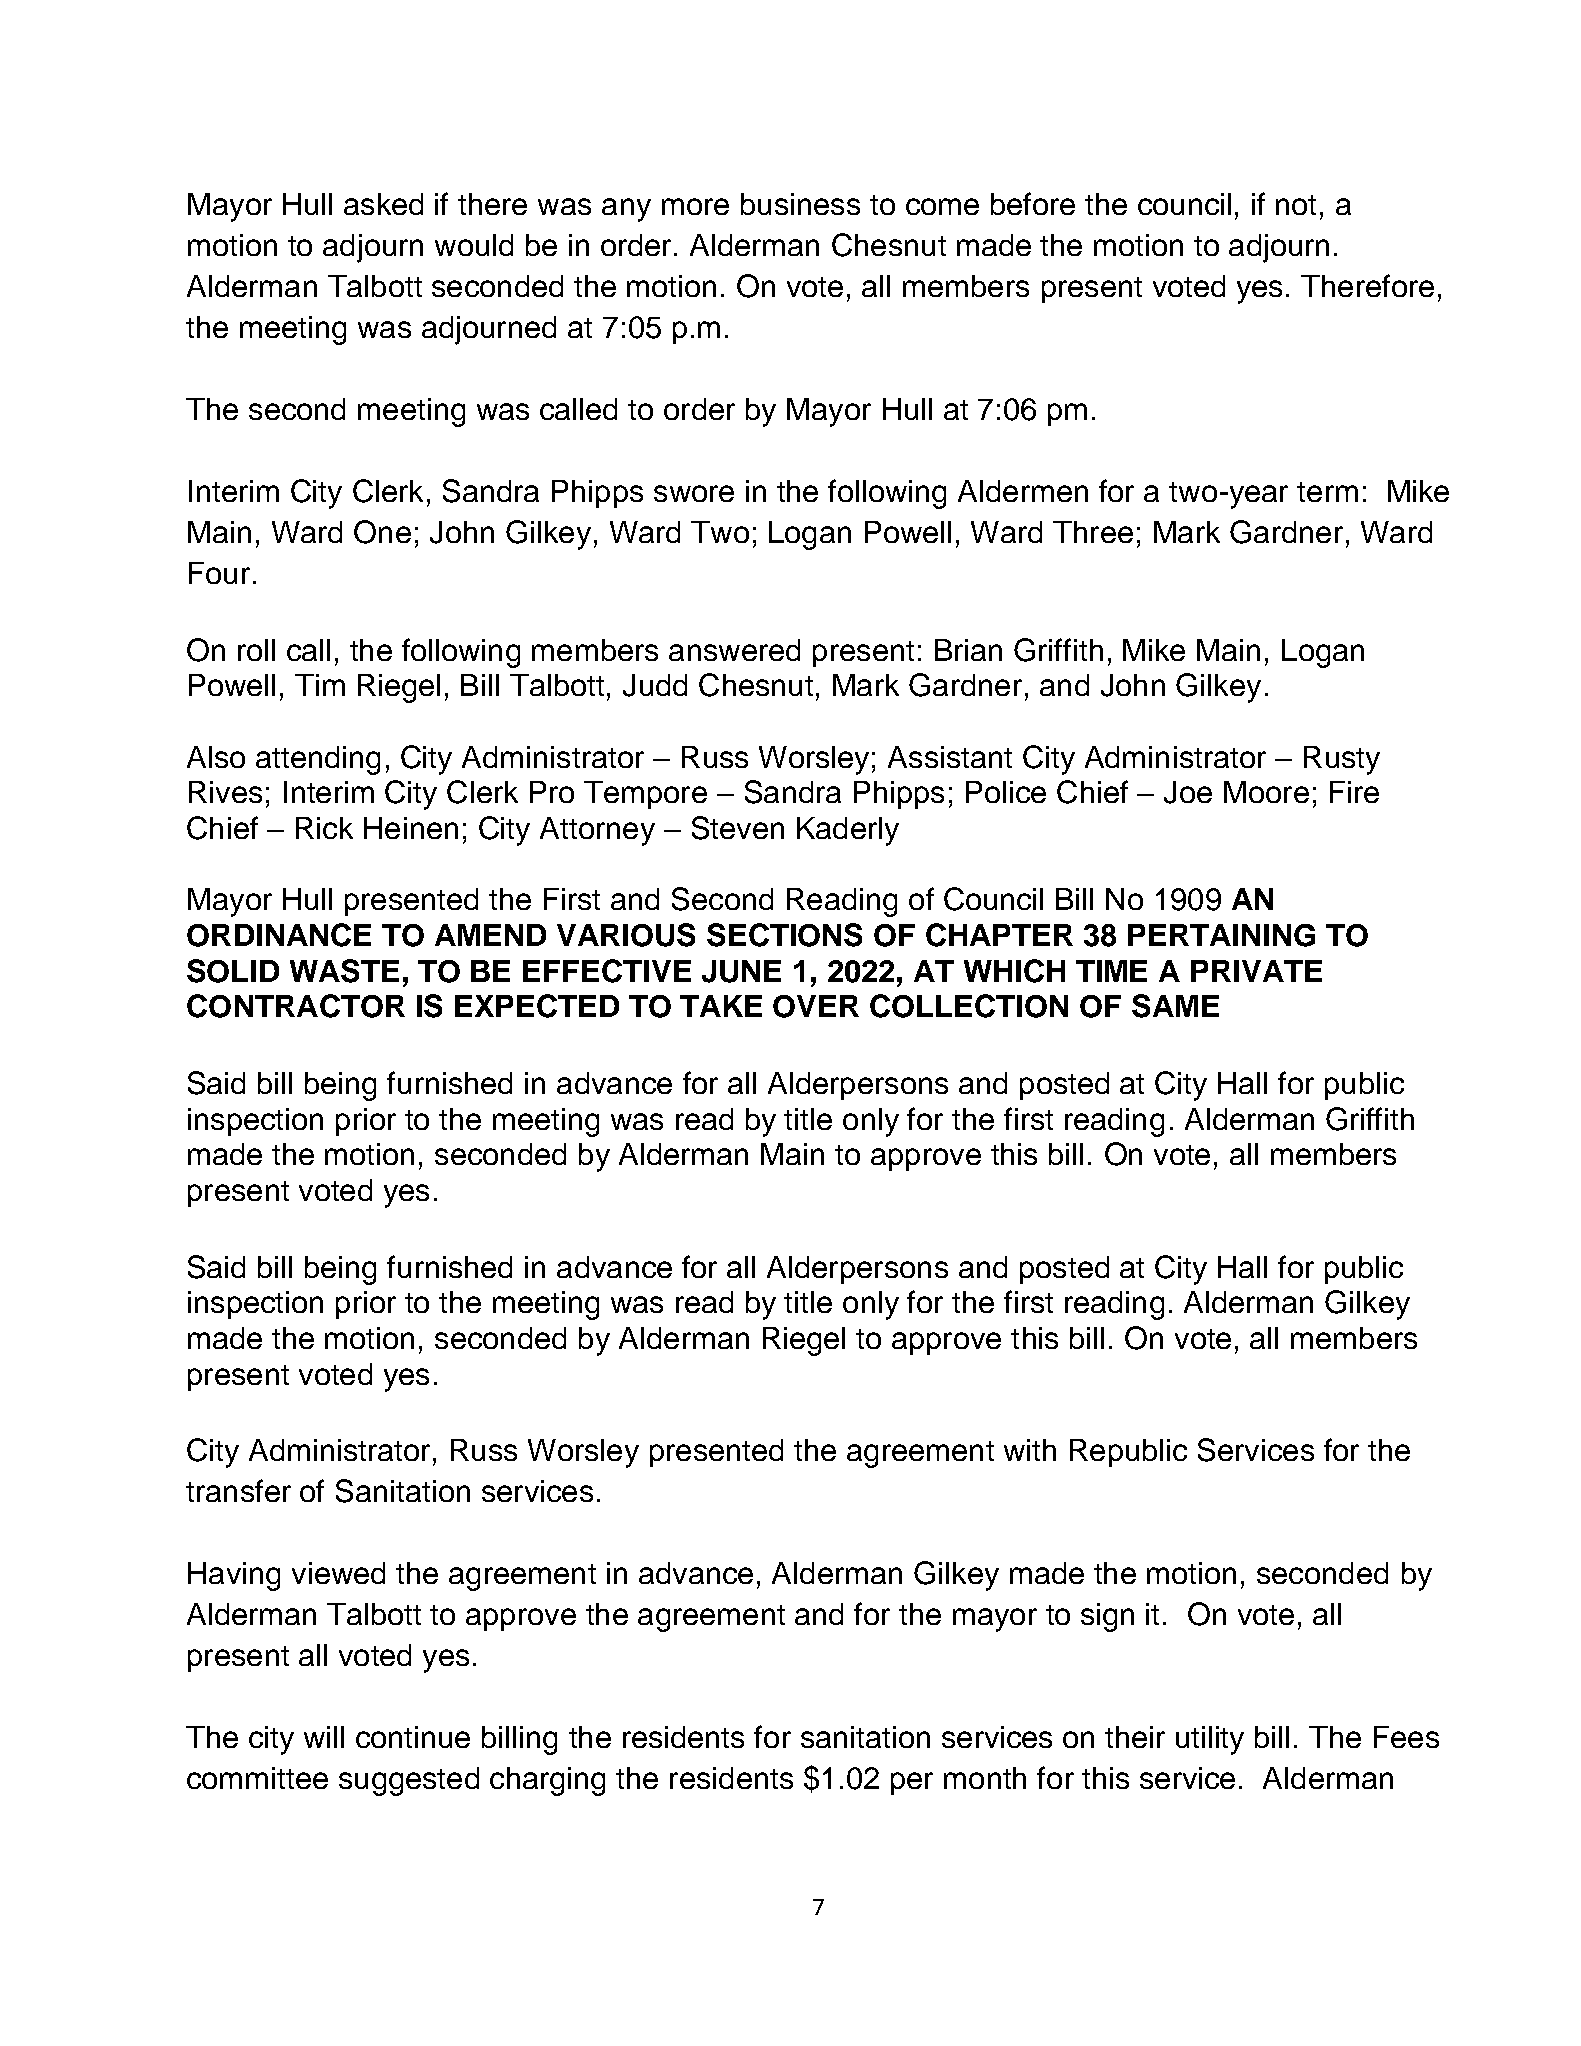  What do you see at coordinates (985, 1778) in the screenshot?
I see `month` at bounding box center [985, 1778].
